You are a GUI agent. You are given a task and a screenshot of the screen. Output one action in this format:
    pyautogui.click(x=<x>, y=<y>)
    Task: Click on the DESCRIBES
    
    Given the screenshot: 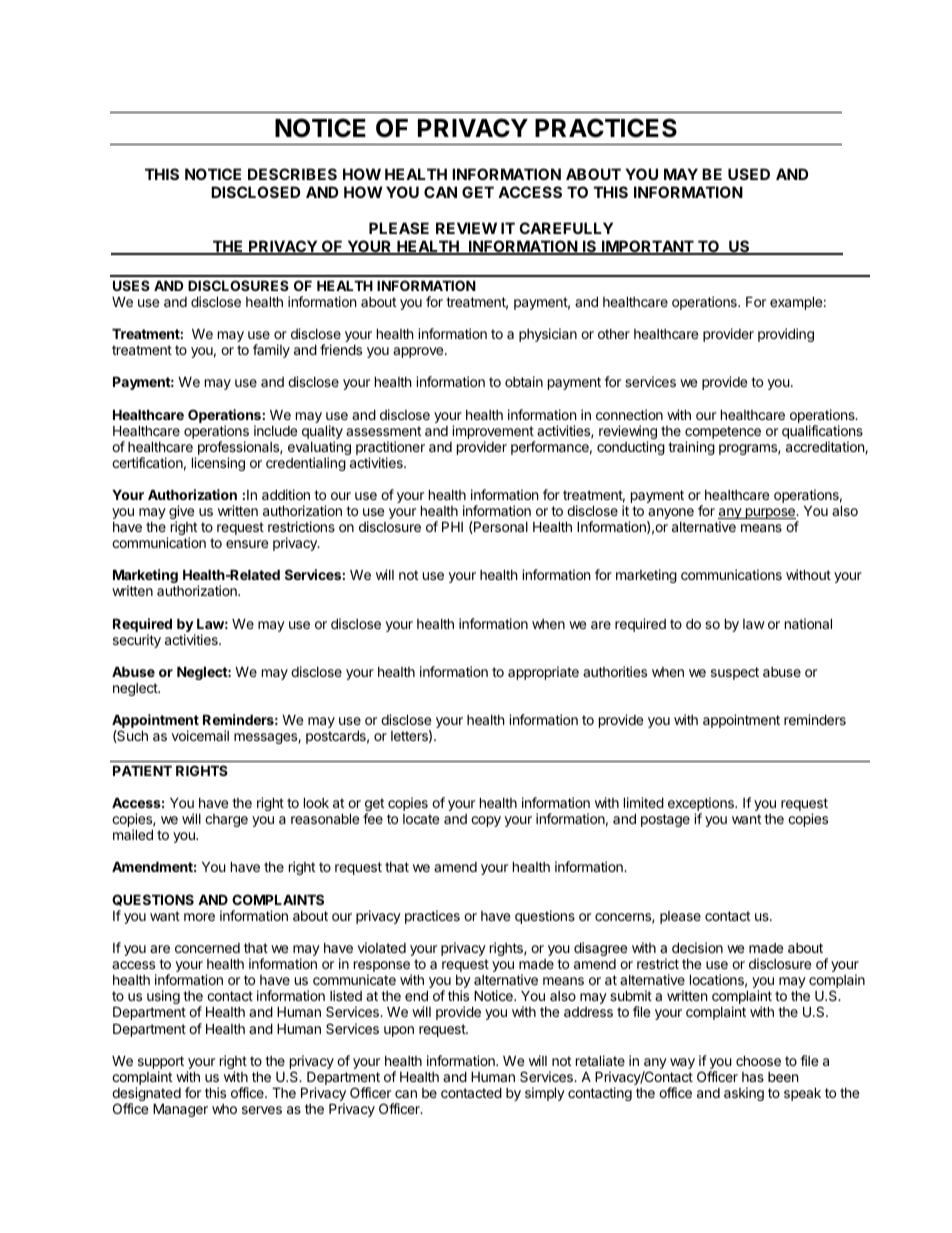 What is the action you would take?
    pyautogui.click(x=292, y=174)
